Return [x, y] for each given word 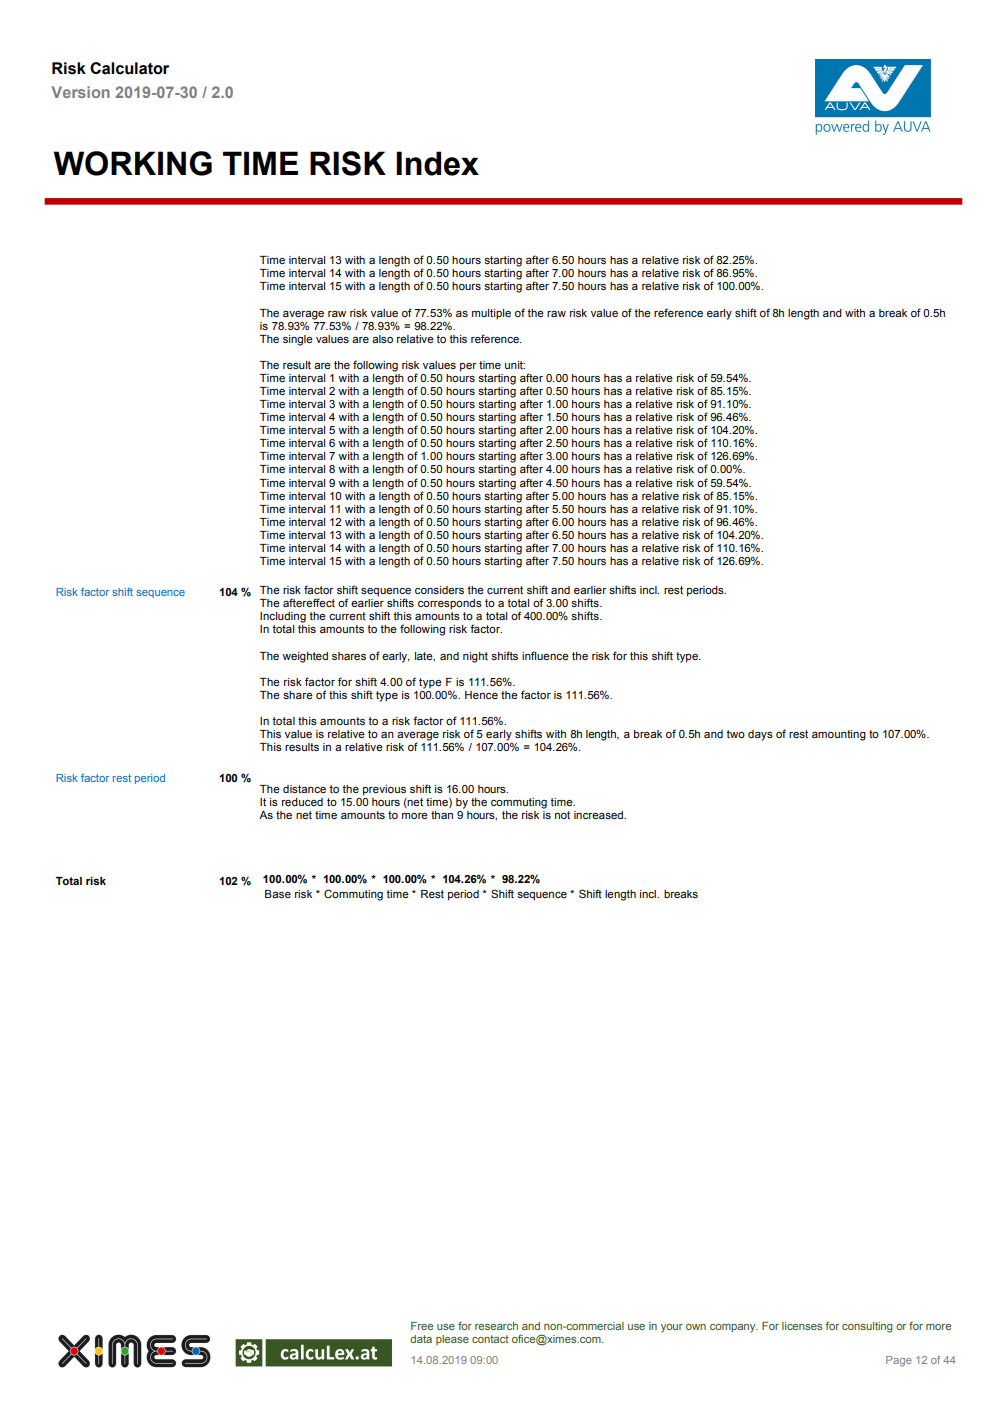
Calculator [129, 68]
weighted [305, 657]
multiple [491, 314]
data [421, 1339]
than [442, 815]
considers [439, 590]
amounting [839, 735]
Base [278, 894]
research [496, 1326]
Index [437, 163]
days [760, 735]
